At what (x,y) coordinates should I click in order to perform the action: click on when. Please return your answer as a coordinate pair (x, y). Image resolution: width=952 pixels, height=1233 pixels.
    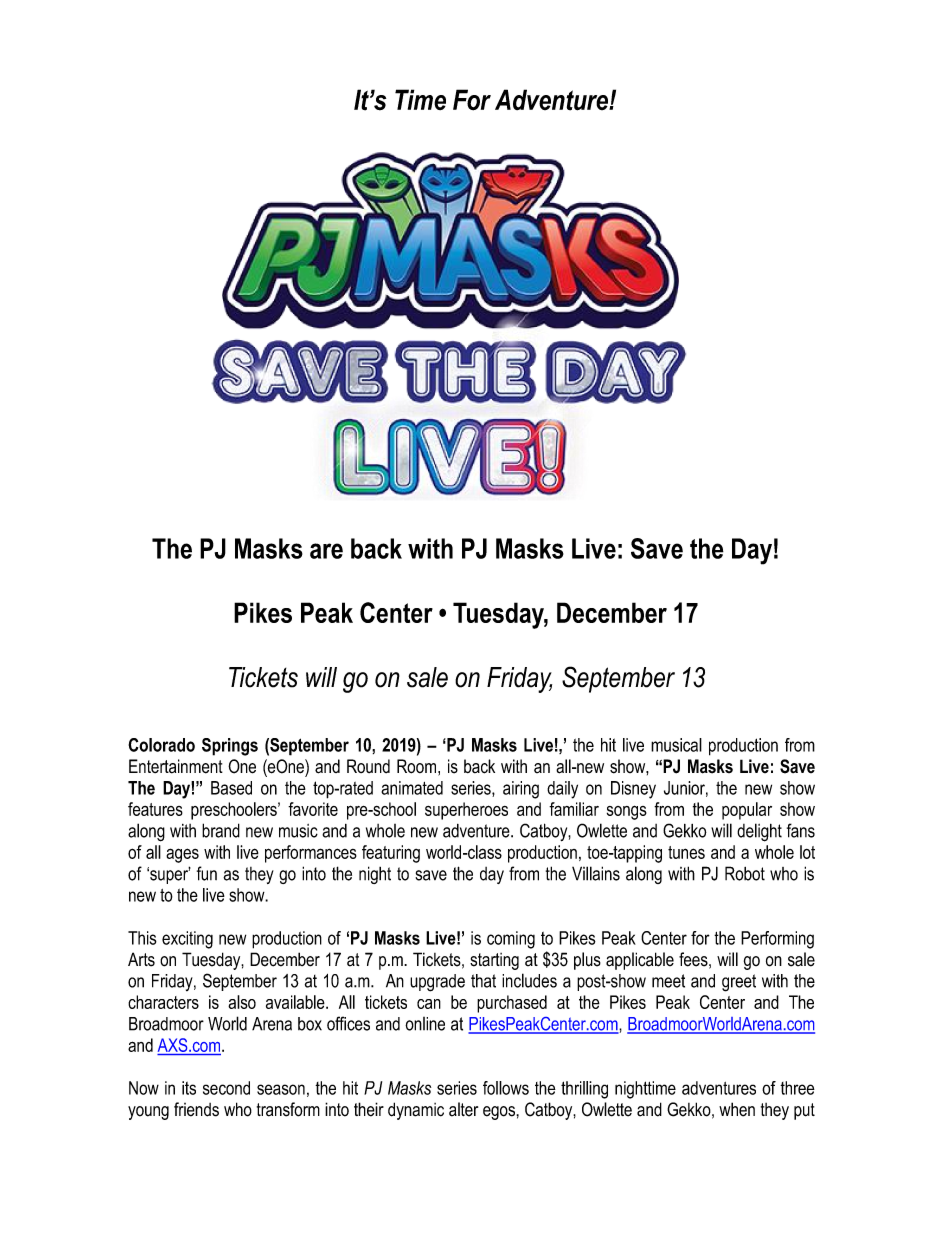
    Looking at the image, I should click on (737, 1109).
